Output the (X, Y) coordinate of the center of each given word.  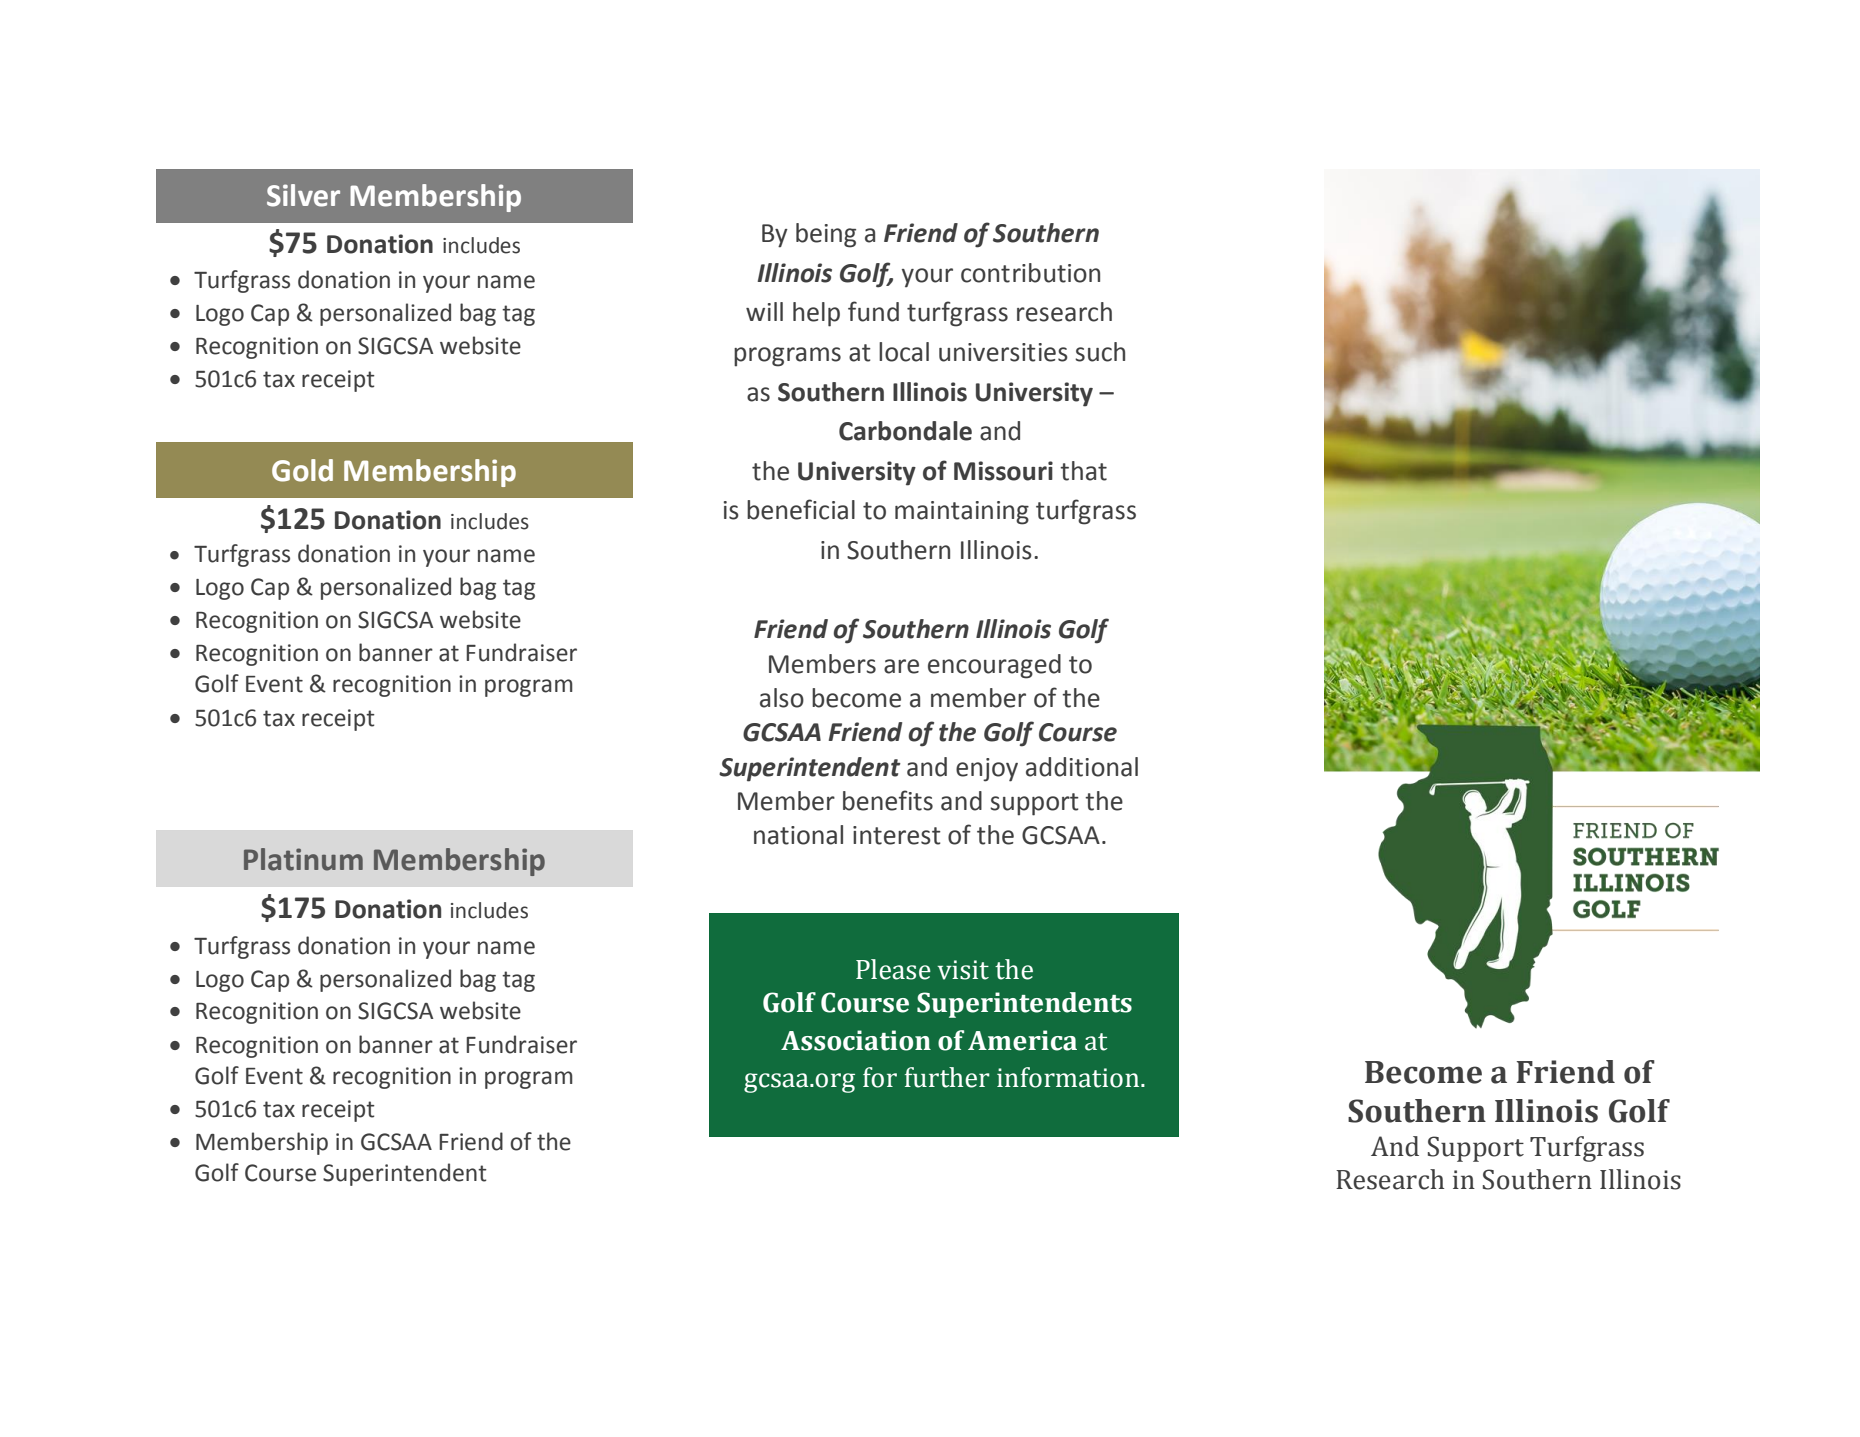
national (798, 835)
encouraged (994, 666)
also (782, 698)
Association (856, 1040)
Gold (302, 470)
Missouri (1003, 471)
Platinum (303, 859)
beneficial (801, 509)
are (901, 666)
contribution (1030, 273)
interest (897, 835)
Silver (303, 195)
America (1022, 1040)
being (826, 235)
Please (893, 969)
